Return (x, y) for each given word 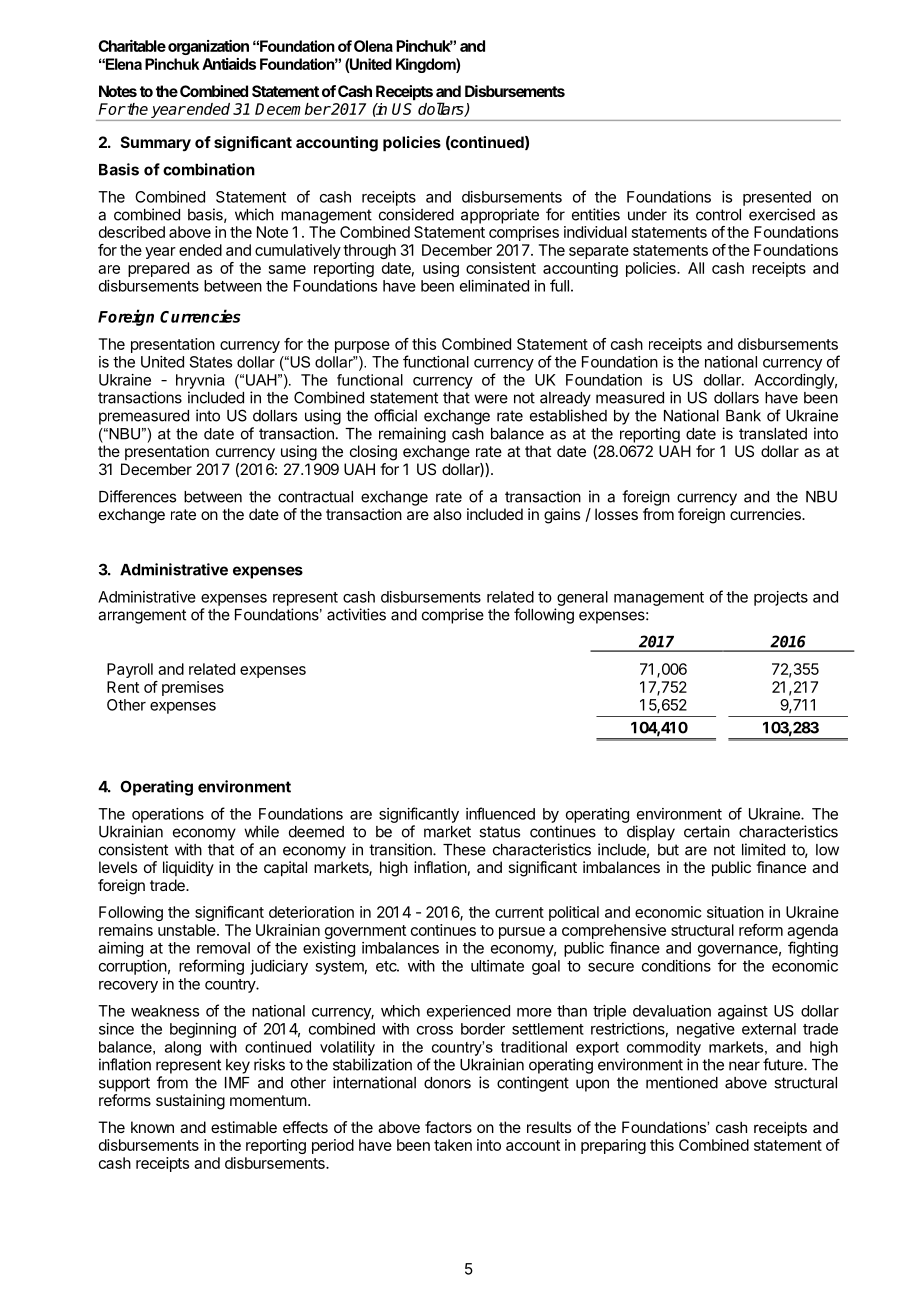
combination (209, 169)
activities (356, 614)
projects (781, 598)
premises (193, 688)
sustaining (190, 1102)
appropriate (500, 216)
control (718, 215)
